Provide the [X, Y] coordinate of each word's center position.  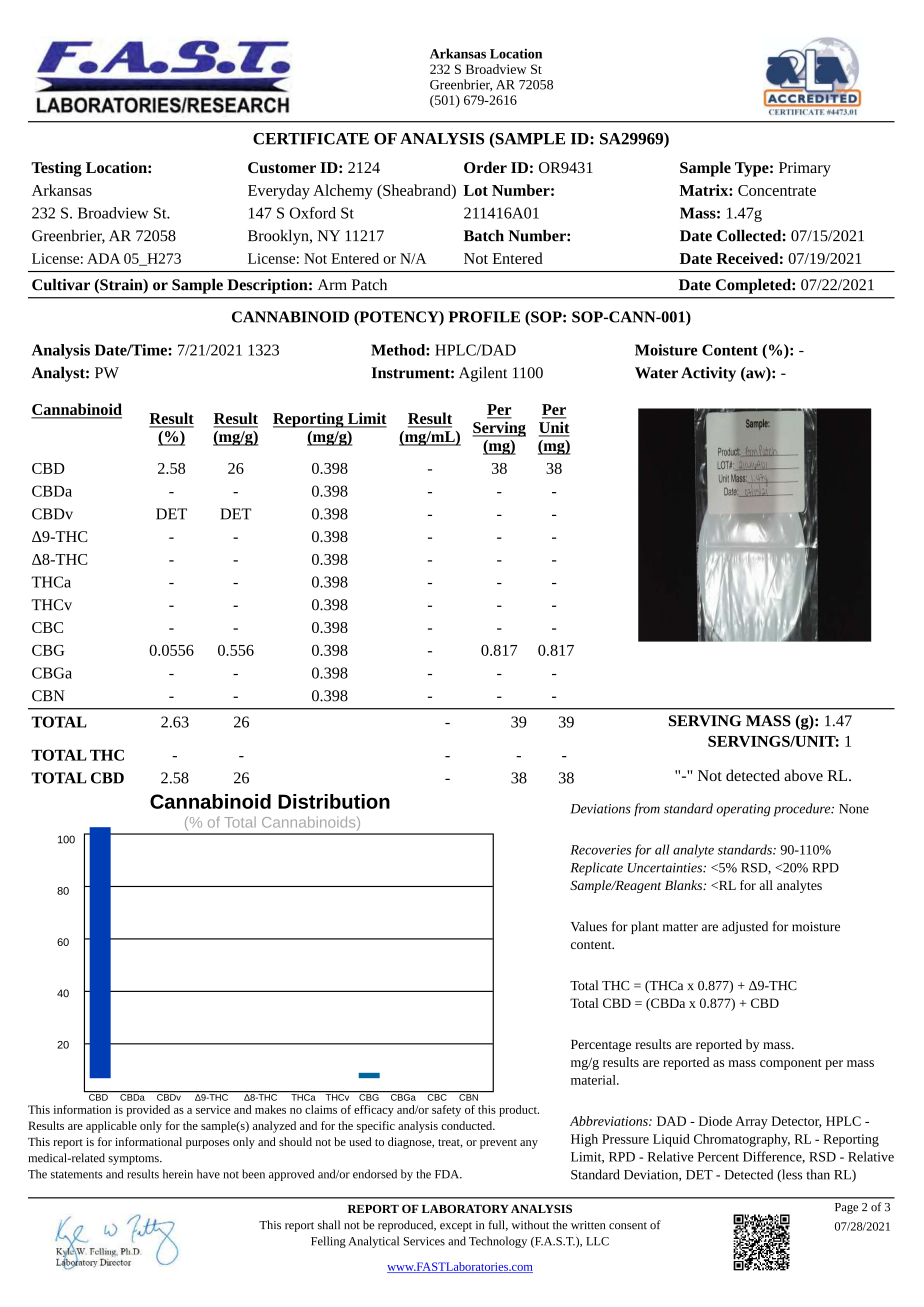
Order [485, 167]
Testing [56, 169]
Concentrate [777, 190]
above [803, 775]
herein [178, 1174]
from [647, 809]
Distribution [334, 801]
